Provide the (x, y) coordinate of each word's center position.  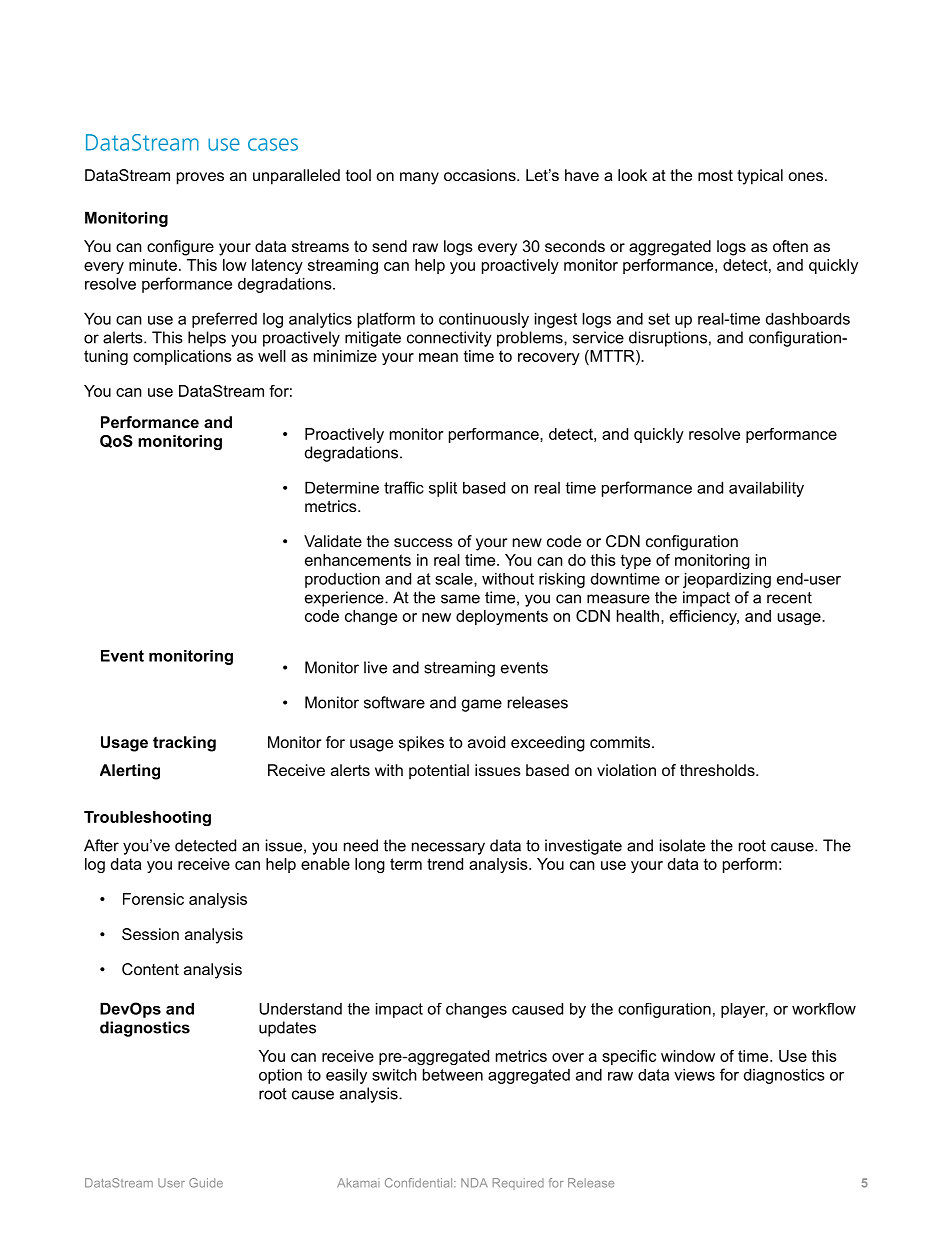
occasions (481, 175)
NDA (474, 1183)
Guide (206, 1183)
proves (200, 178)
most (715, 175)
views (694, 1074)
